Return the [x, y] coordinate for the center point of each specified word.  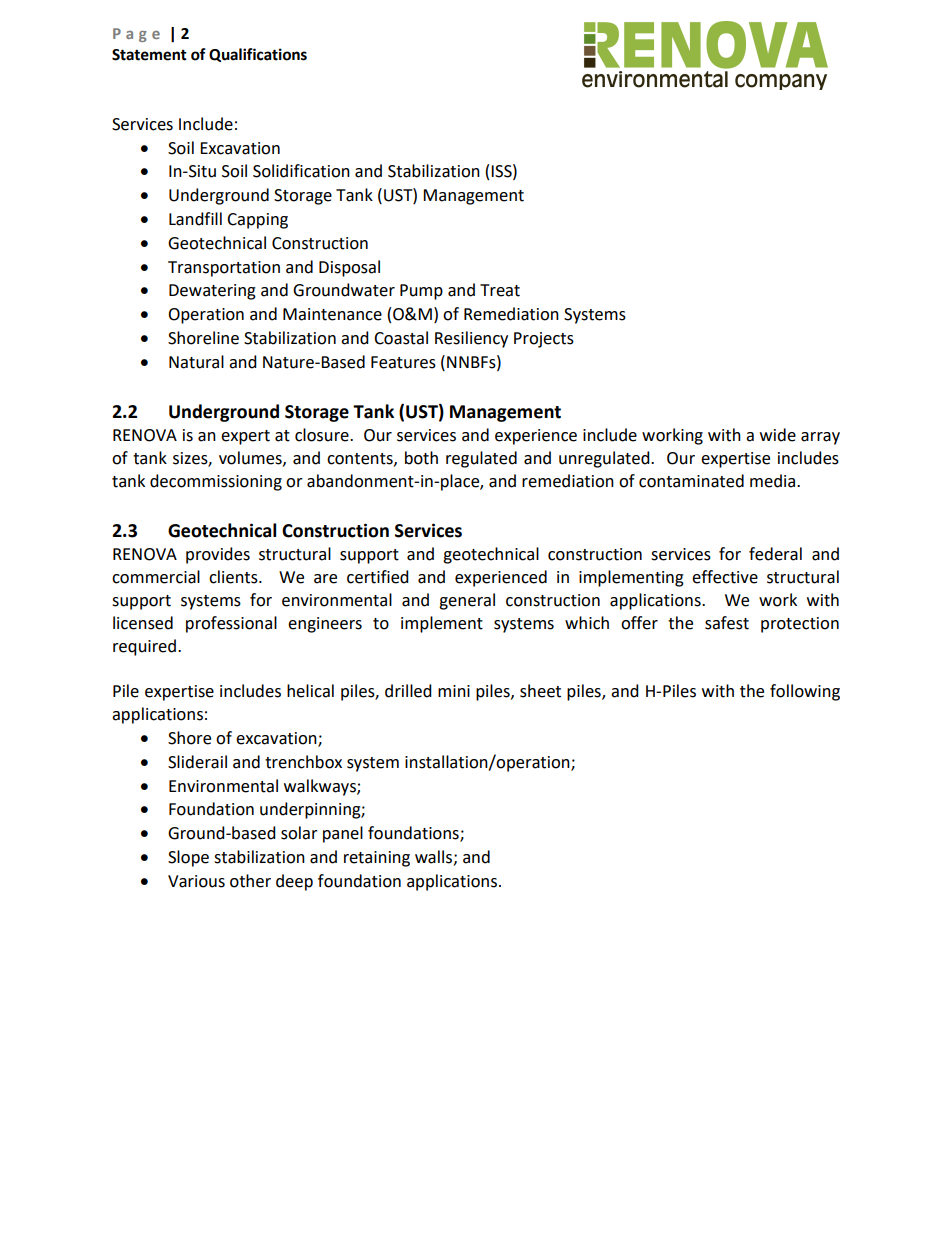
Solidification [301, 171]
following [805, 692]
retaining [377, 859]
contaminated [691, 481]
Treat [500, 290]
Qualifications [258, 55]
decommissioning [216, 482]
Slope [188, 858]
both [421, 458]
